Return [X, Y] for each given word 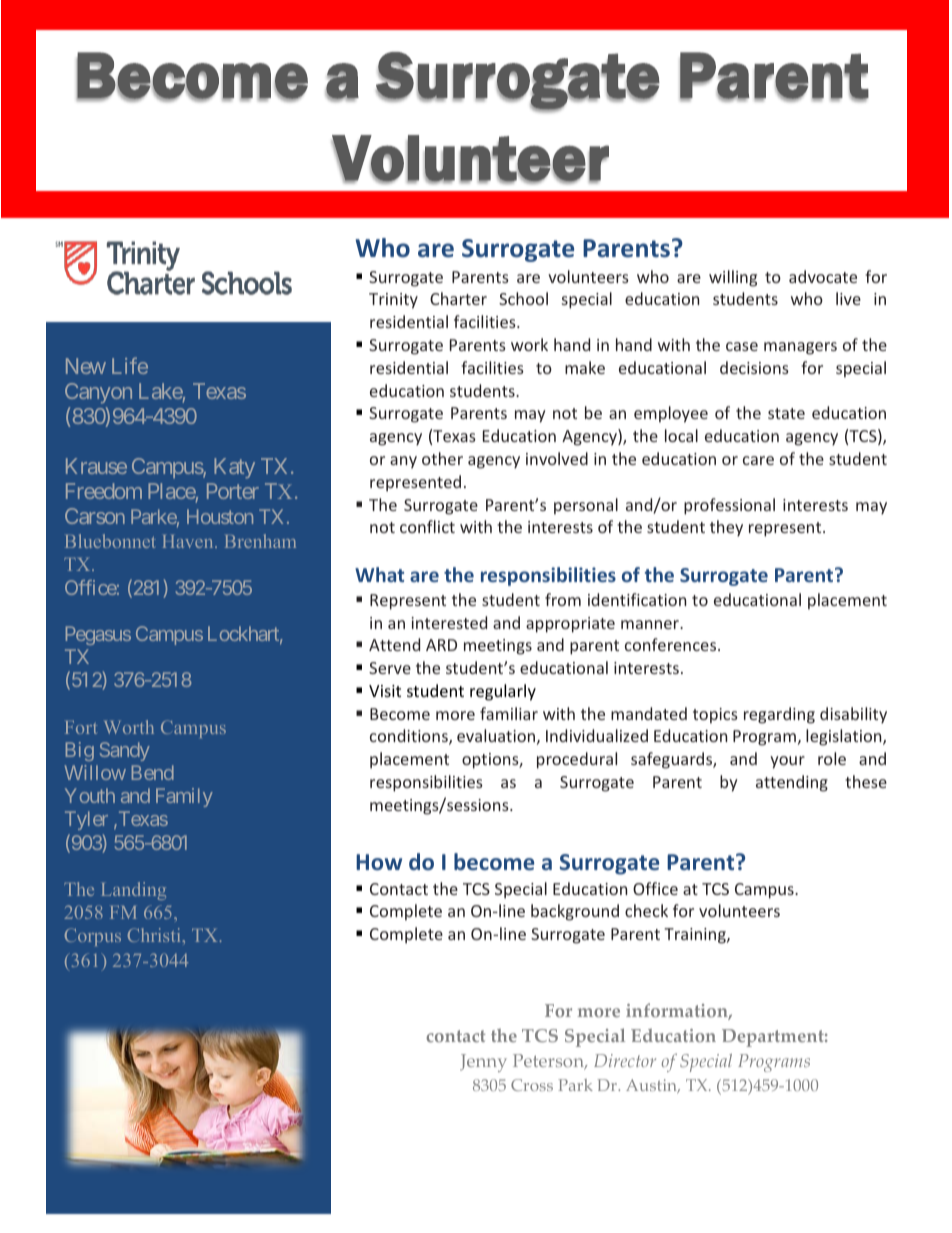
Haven [189, 541]
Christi [155, 935]
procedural [577, 760]
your [787, 762]
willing [733, 278]
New [86, 366]
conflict [427, 526]
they [726, 528]
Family [184, 797]
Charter [458, 298]
